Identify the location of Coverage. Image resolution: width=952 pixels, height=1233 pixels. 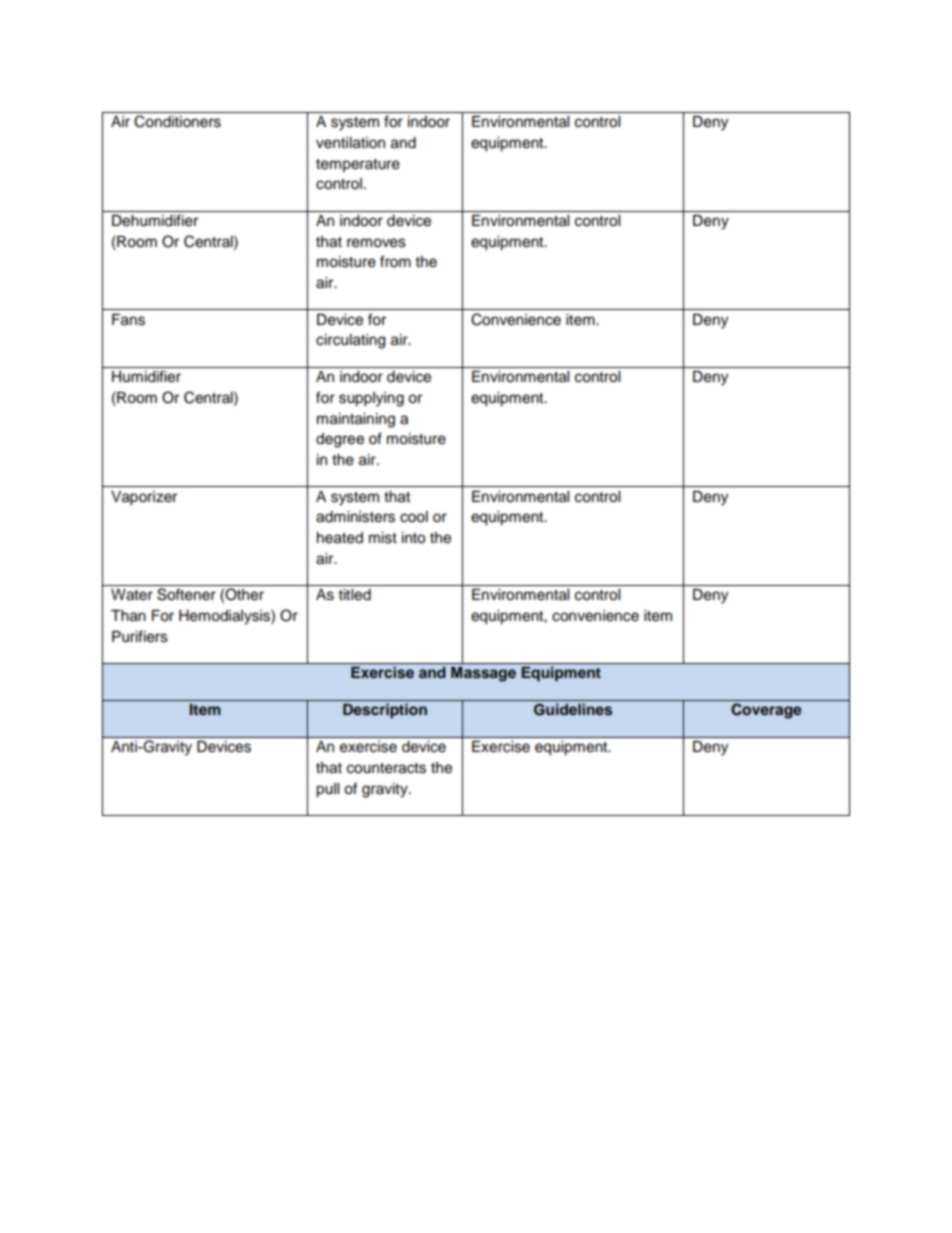
(766, 711).
